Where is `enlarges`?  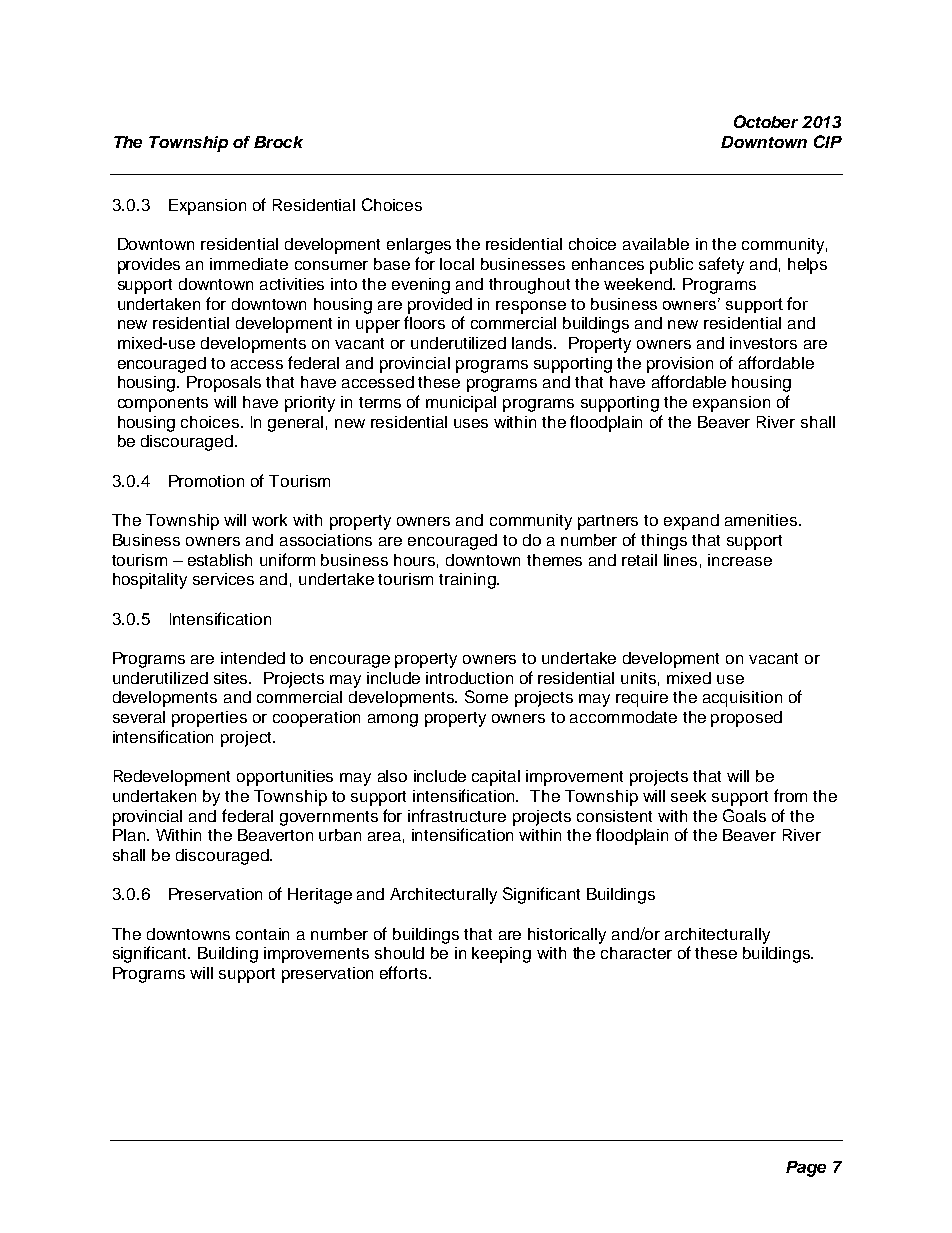
enlarges is located at coordinates (419, 246).
